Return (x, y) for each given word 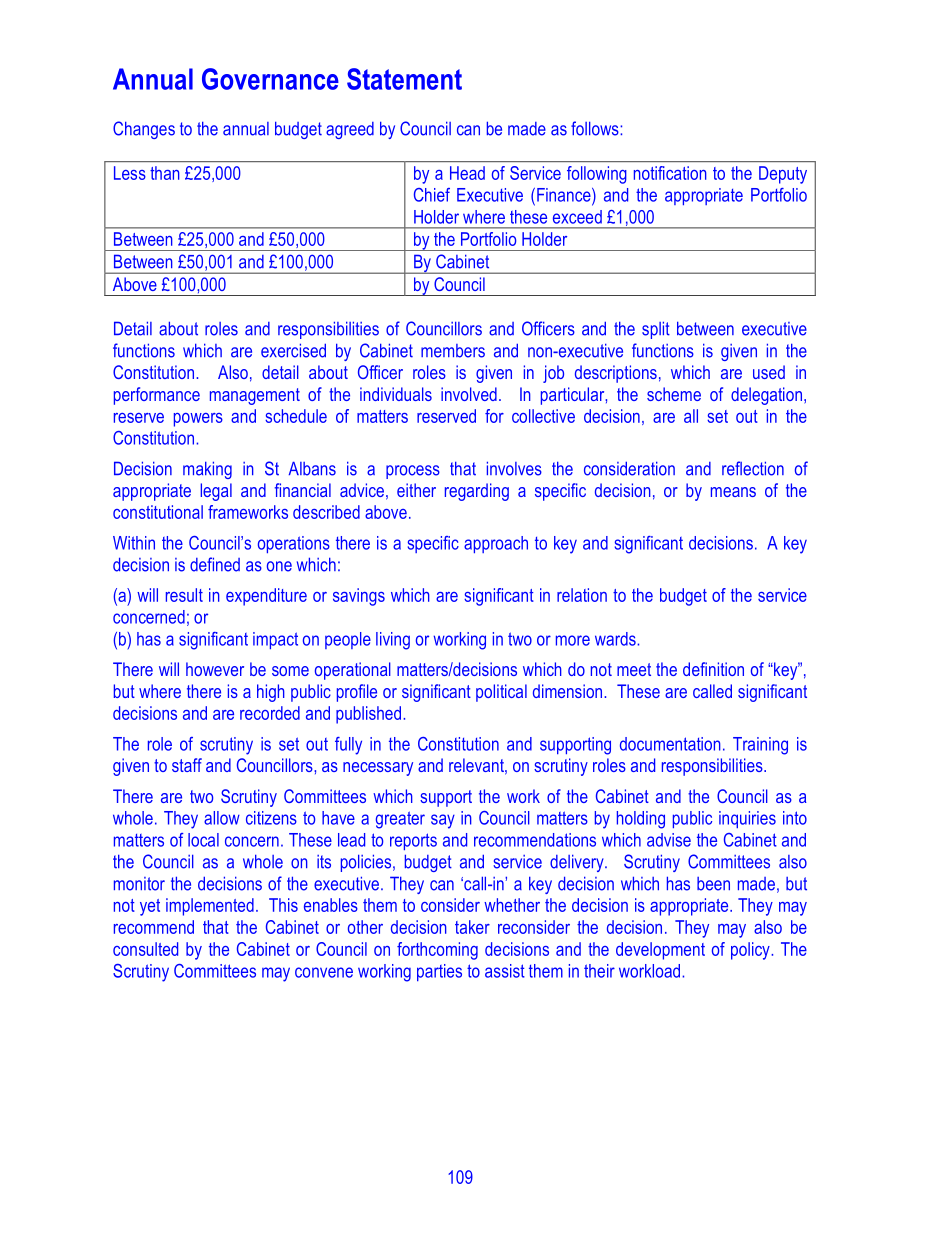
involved (469, 394)
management (255, 396)
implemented (210, 907)
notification (670, 173)
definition (713, 669)
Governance (270, 79)
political (501, 693)
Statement (404, 79)
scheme (674, 394)
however (215, 669)
